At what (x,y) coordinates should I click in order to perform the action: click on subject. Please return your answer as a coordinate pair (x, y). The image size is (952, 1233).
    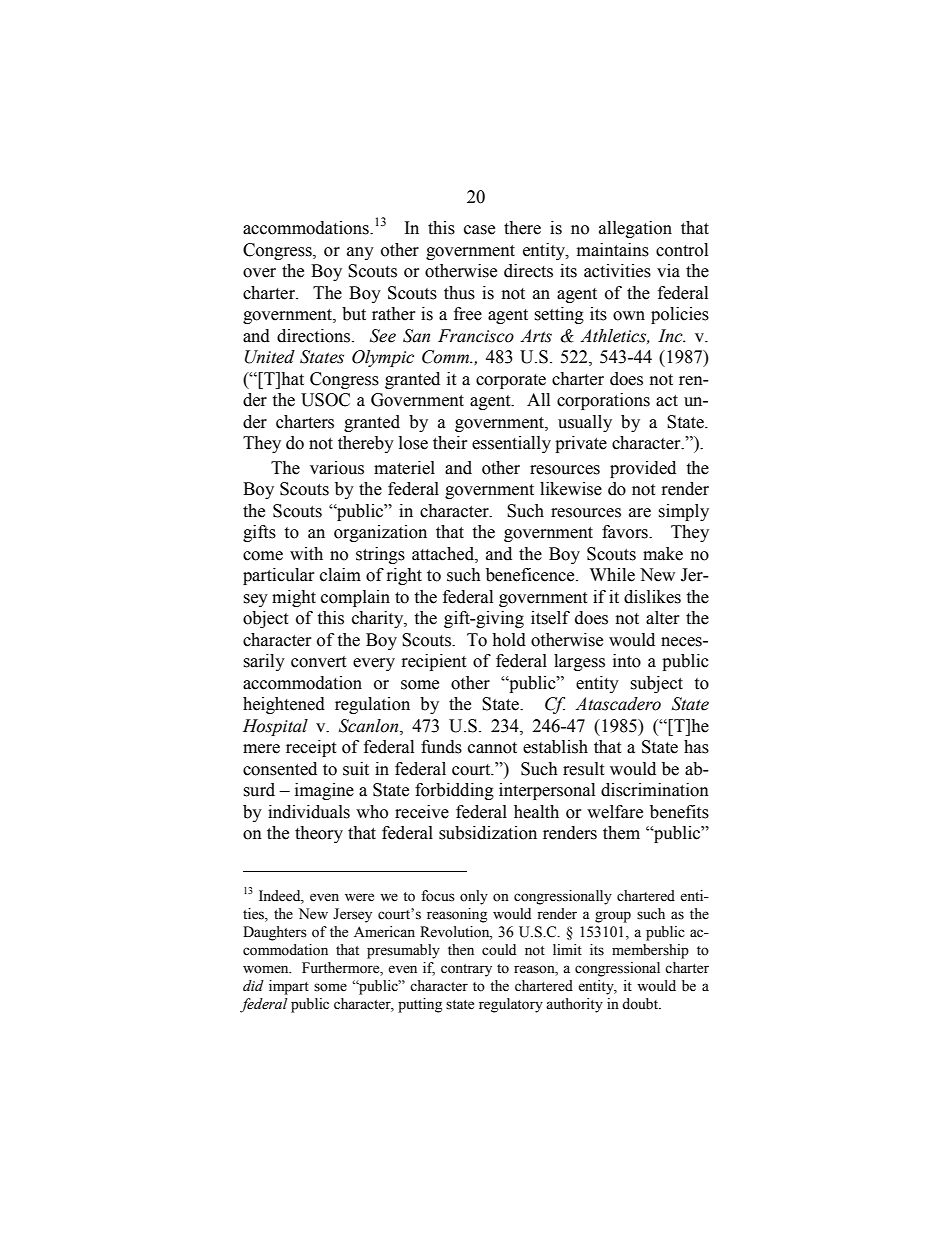
    Looking at the image, I should click on (656, 684).
